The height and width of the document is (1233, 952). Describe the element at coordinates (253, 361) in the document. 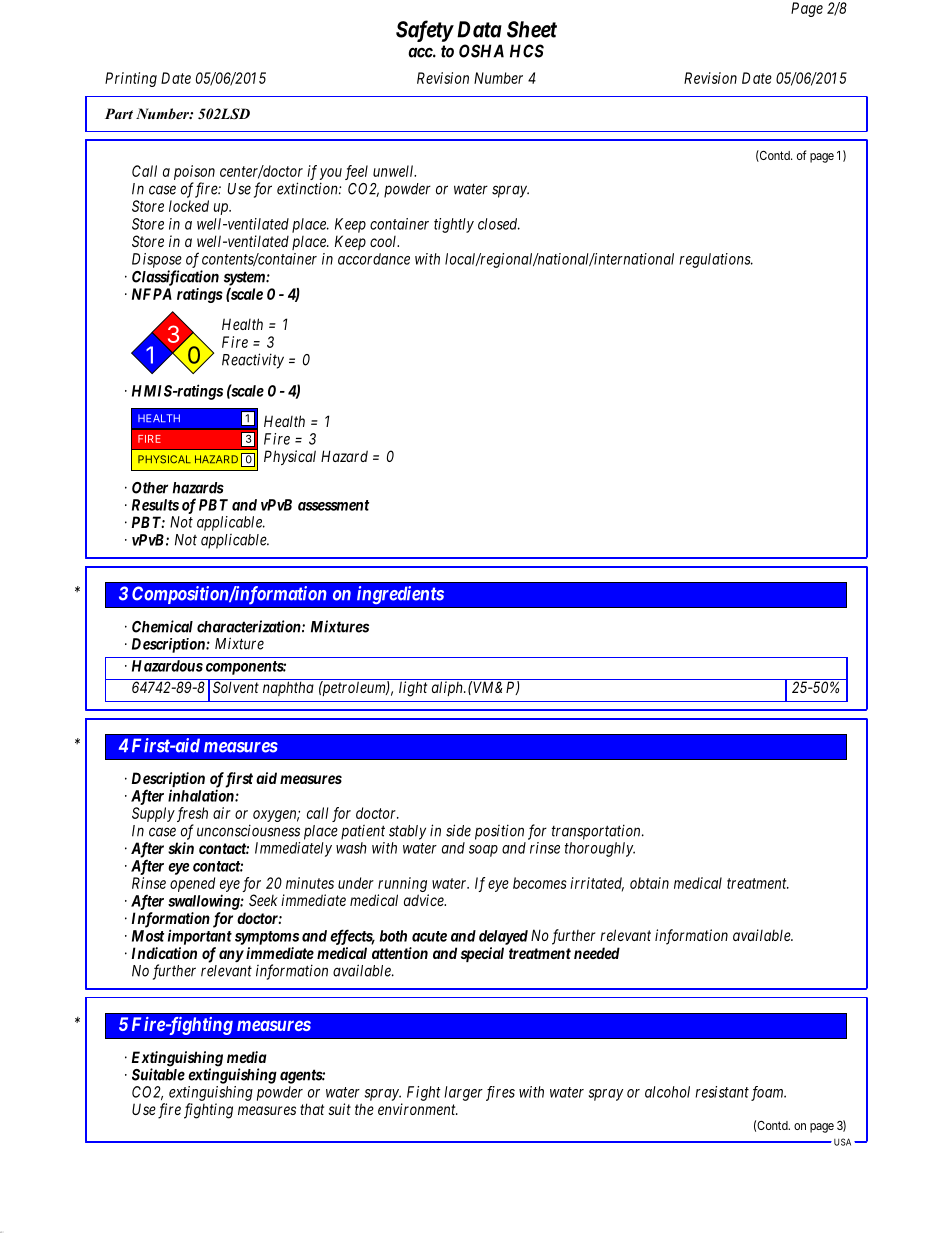

I see `Reactivity` at that location.
